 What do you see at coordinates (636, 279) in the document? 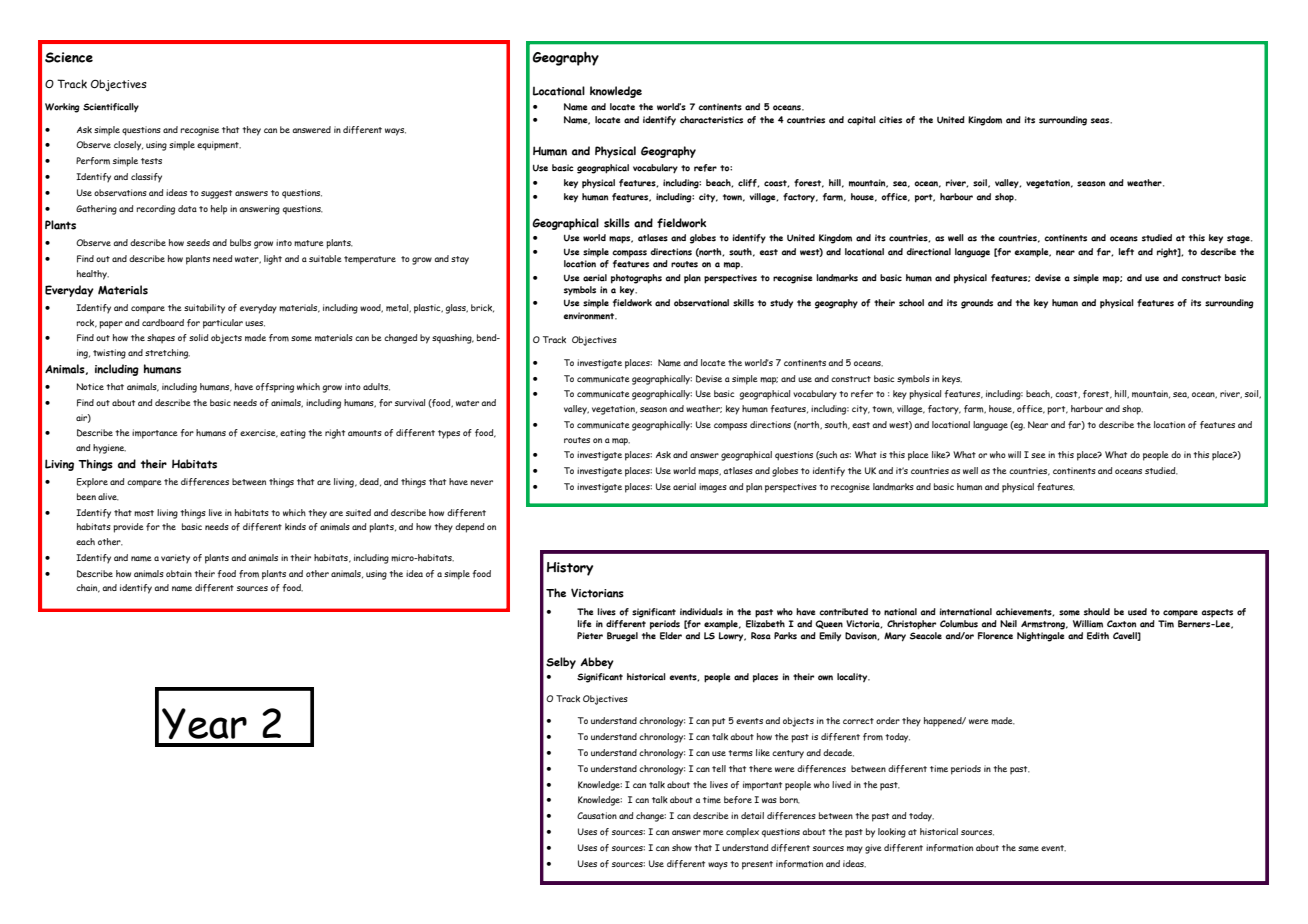
I see `photographs` at bounding box center [636, 279].
